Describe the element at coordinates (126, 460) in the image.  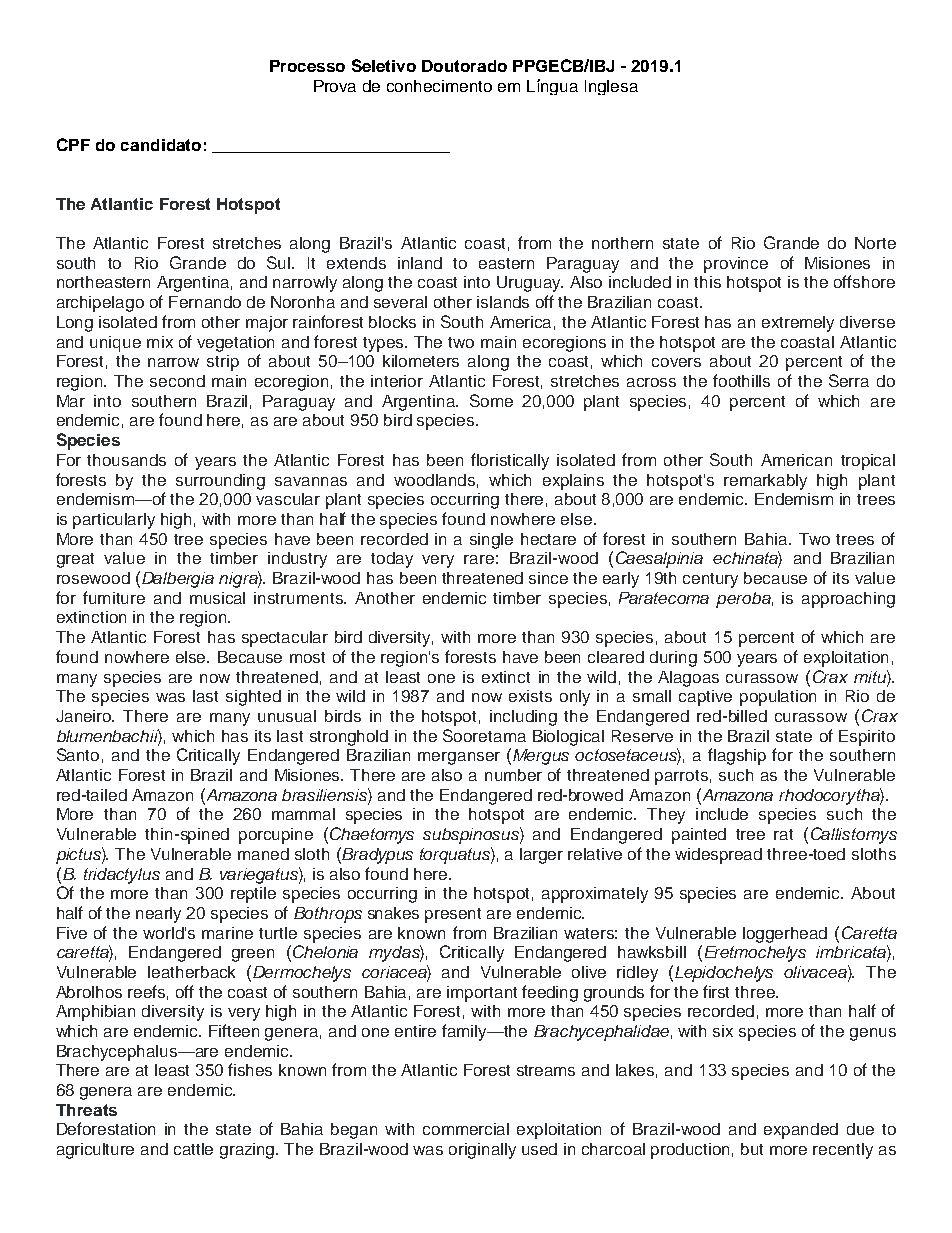
I see `thousands` at that location.
